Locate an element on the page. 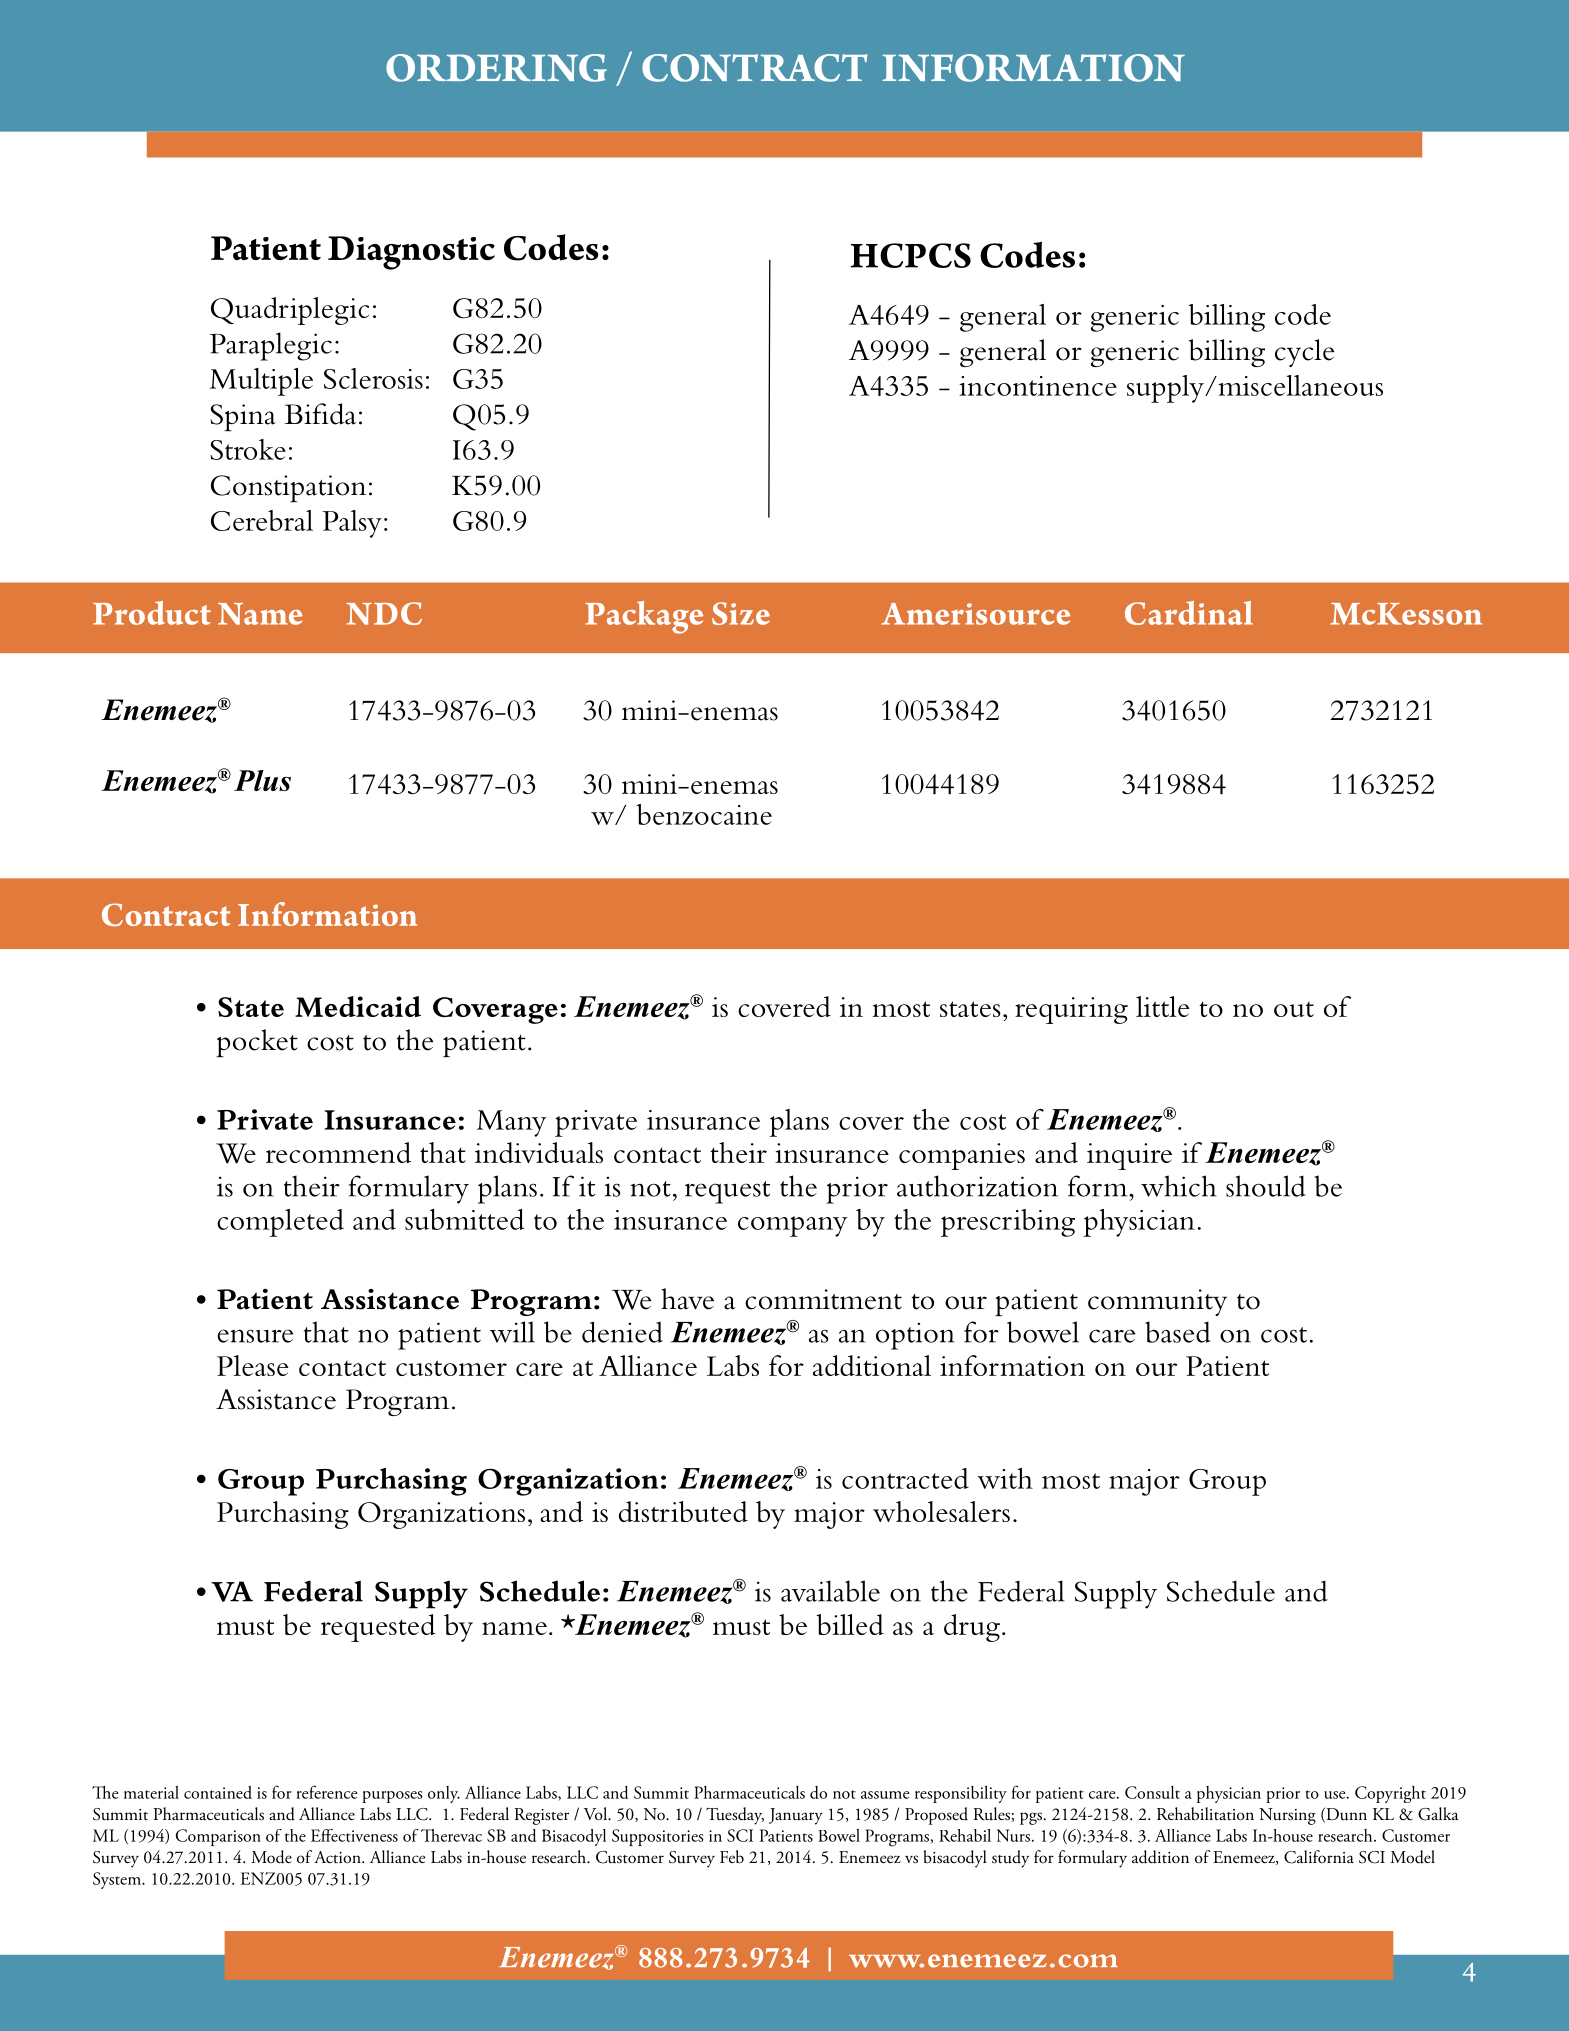 The height and width of the document is (2031, 1569). based is located at coordinates (1178, 1332).
